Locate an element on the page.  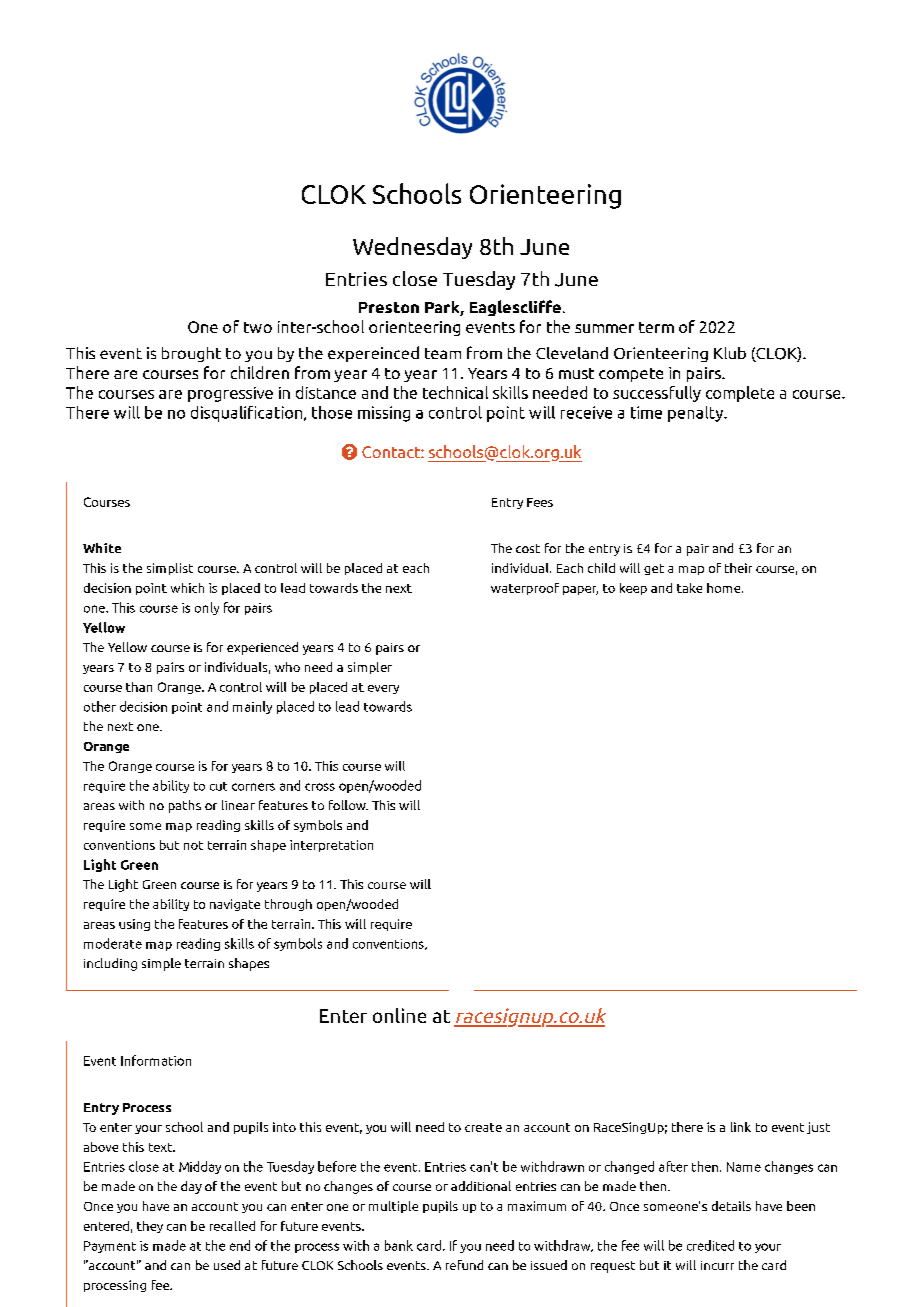
online is located at coordinates (399, 1015).
